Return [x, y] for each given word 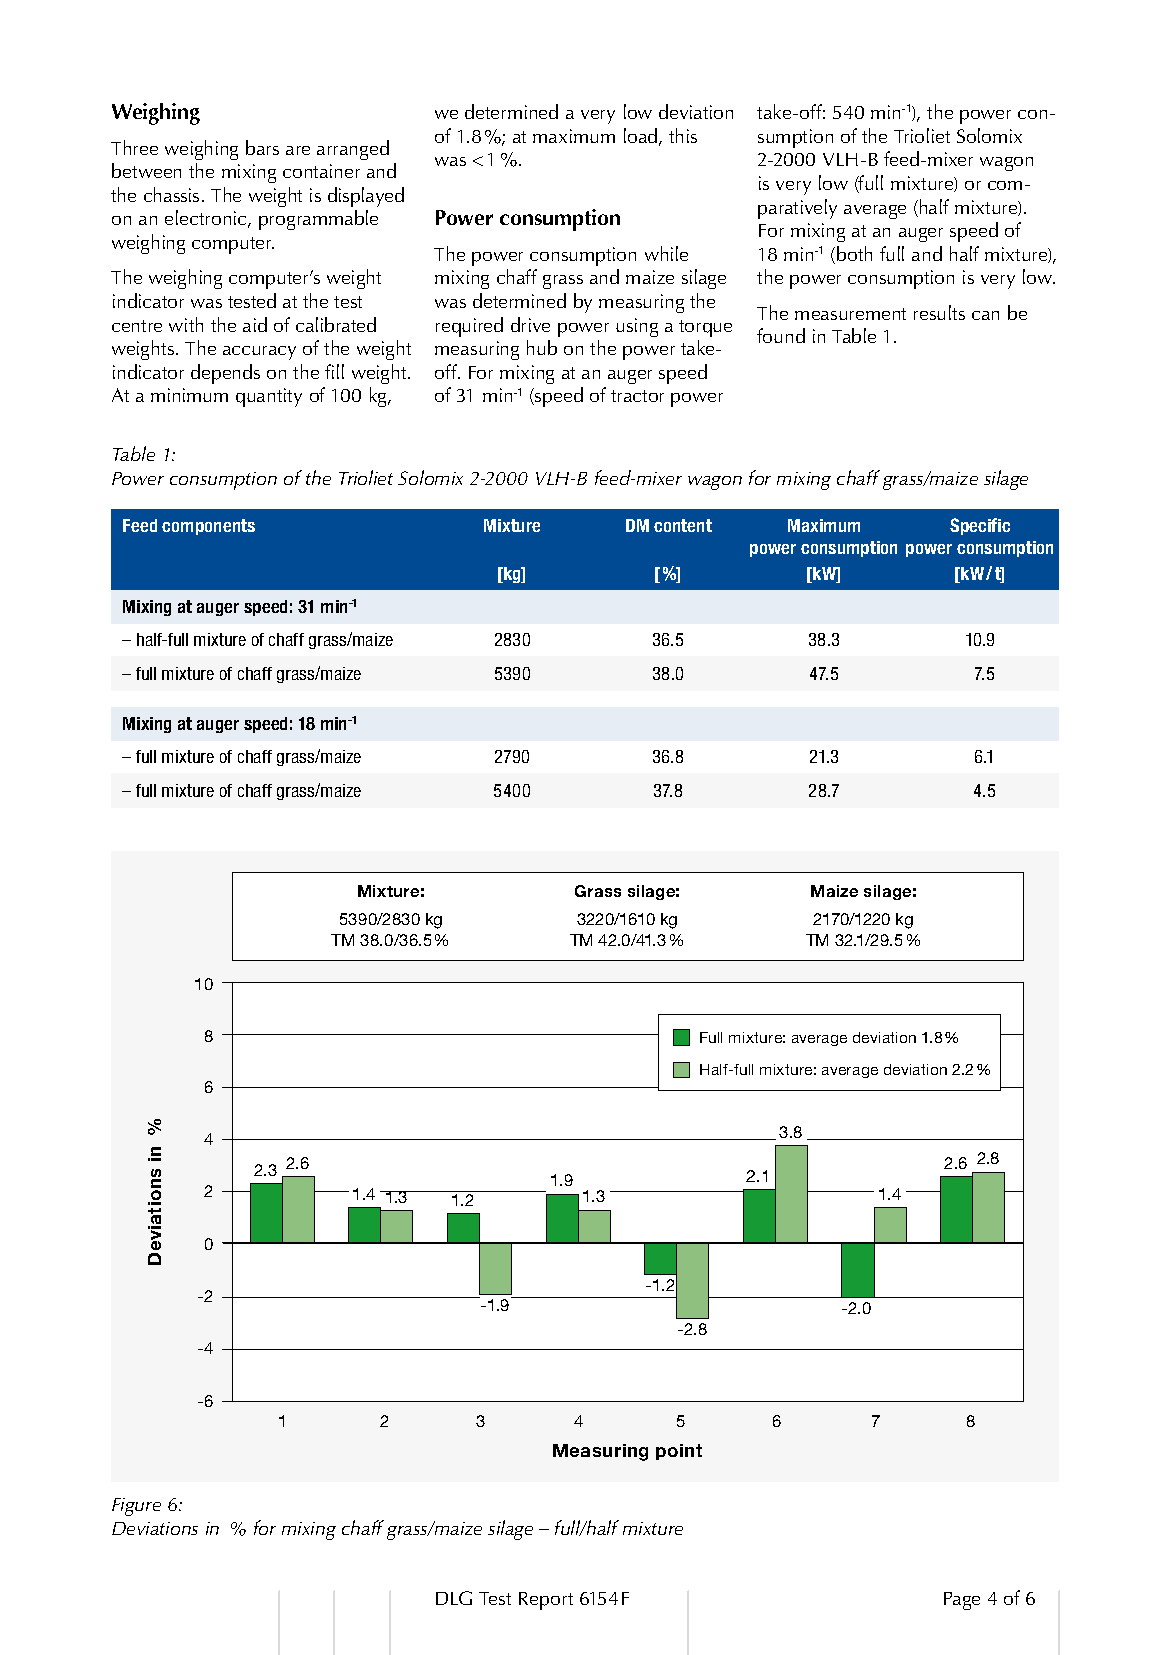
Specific [980, 526]
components [208, 527]
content [683, 525]
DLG [454, 1598]
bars [262, 147]
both [854, 253]
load [642, 137]
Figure [136, 1507]
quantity [269, 397]
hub [542, 347]
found [781, 335]
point [679, 1452]
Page [962, 1601]
